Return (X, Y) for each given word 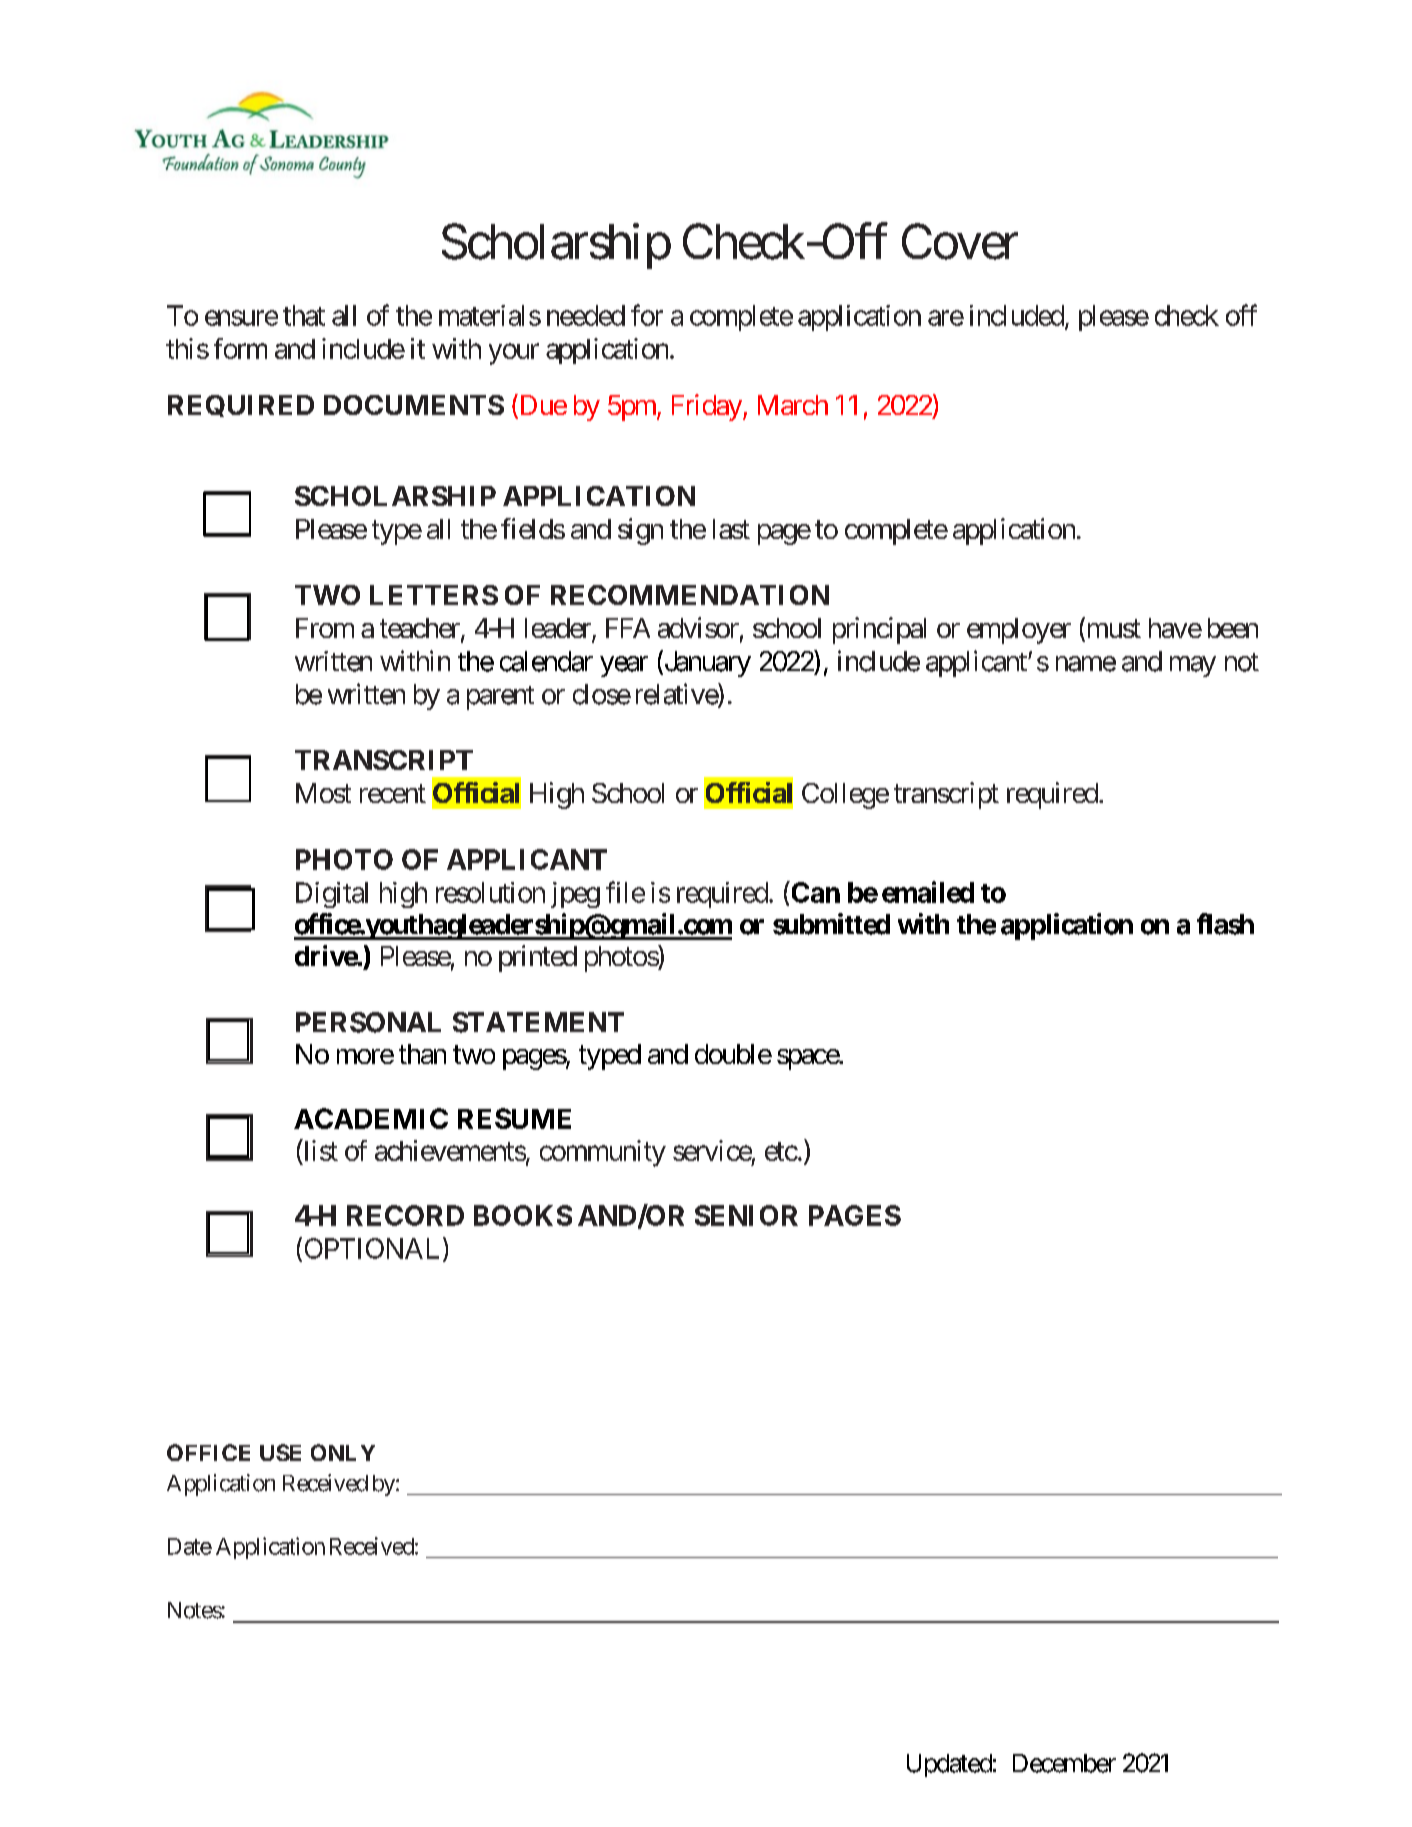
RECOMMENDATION (690, 595)
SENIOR (746, 1215)
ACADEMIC (371, 1118)
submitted (831, 924)
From (325, 628)
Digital (332, 895)
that (304, 315)
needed (586, 315)
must (1112, 630)
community (603, 1153)
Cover (960, 242)
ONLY (343, 1452)
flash (1225, 924)
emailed (928, 892)
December (1064, 1763)
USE (280, 1452)
